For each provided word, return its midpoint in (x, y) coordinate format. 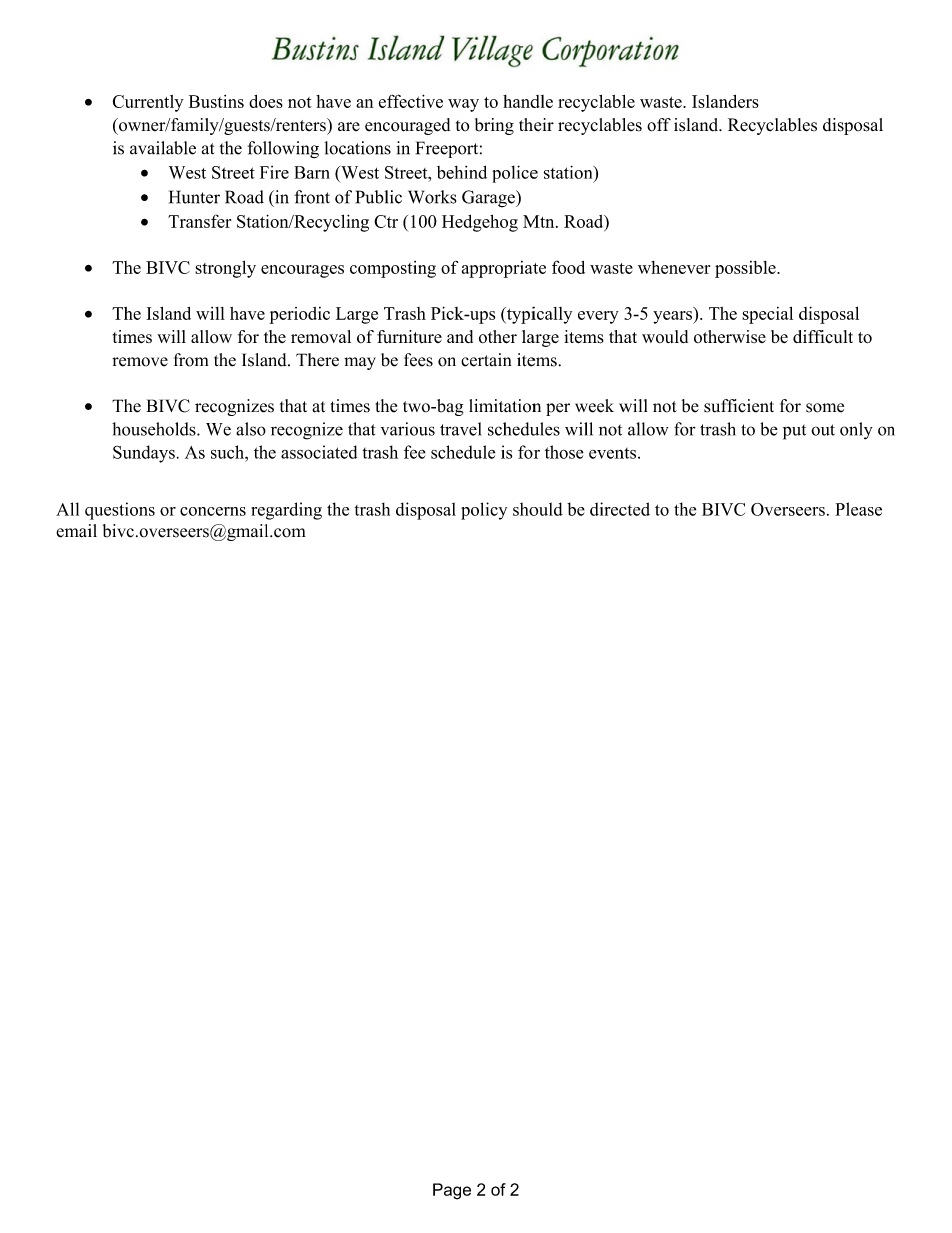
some (825, 408)
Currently (148, 103)
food (568, 267)
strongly (225, 269)
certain (486, 360)
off (659, 125)
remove (140, 362)
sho (526, 509)
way (463, 105)
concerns (213, 511)
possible (746, 269)
